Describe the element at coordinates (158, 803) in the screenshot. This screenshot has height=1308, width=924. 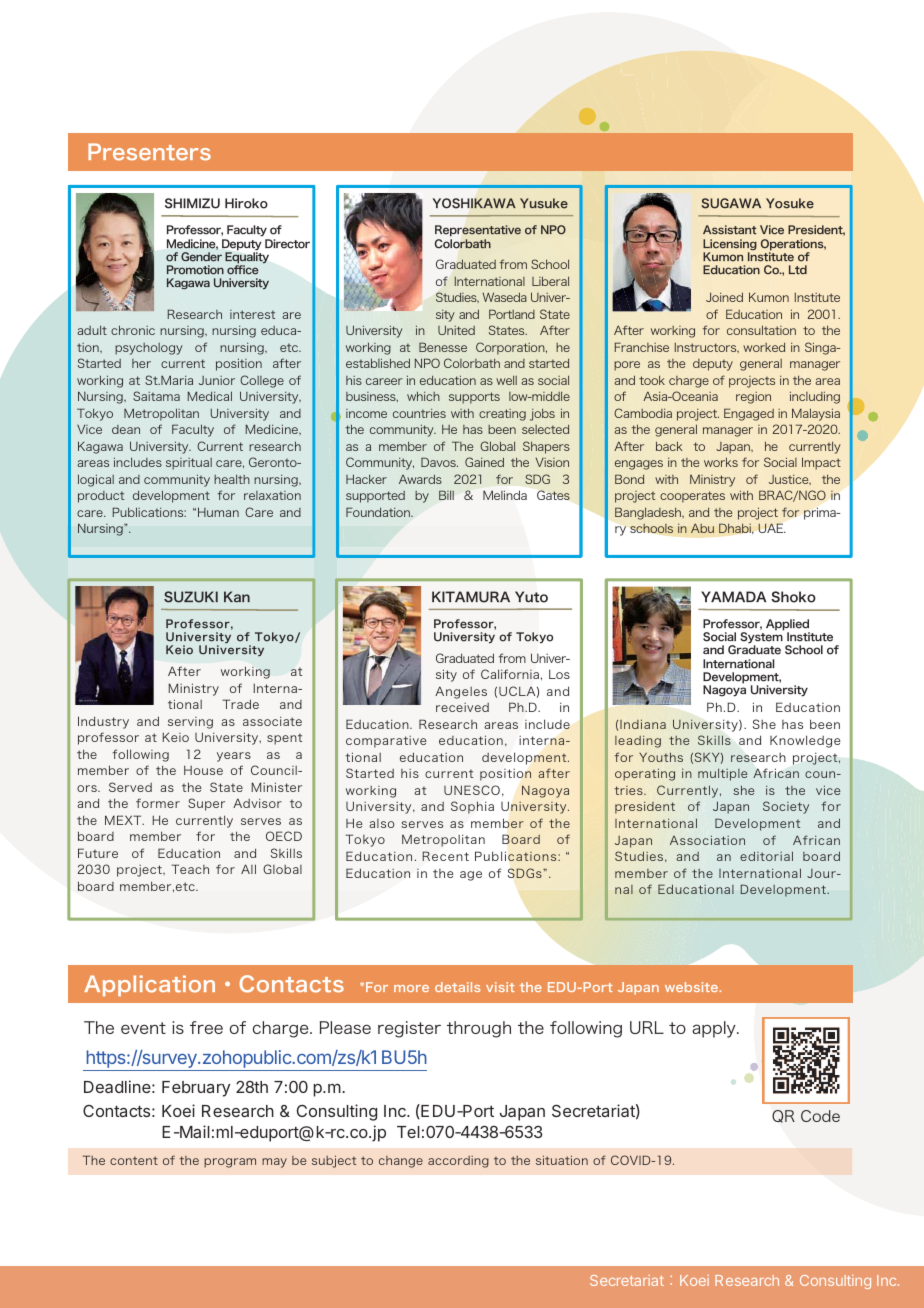
I see `former` at that location.
